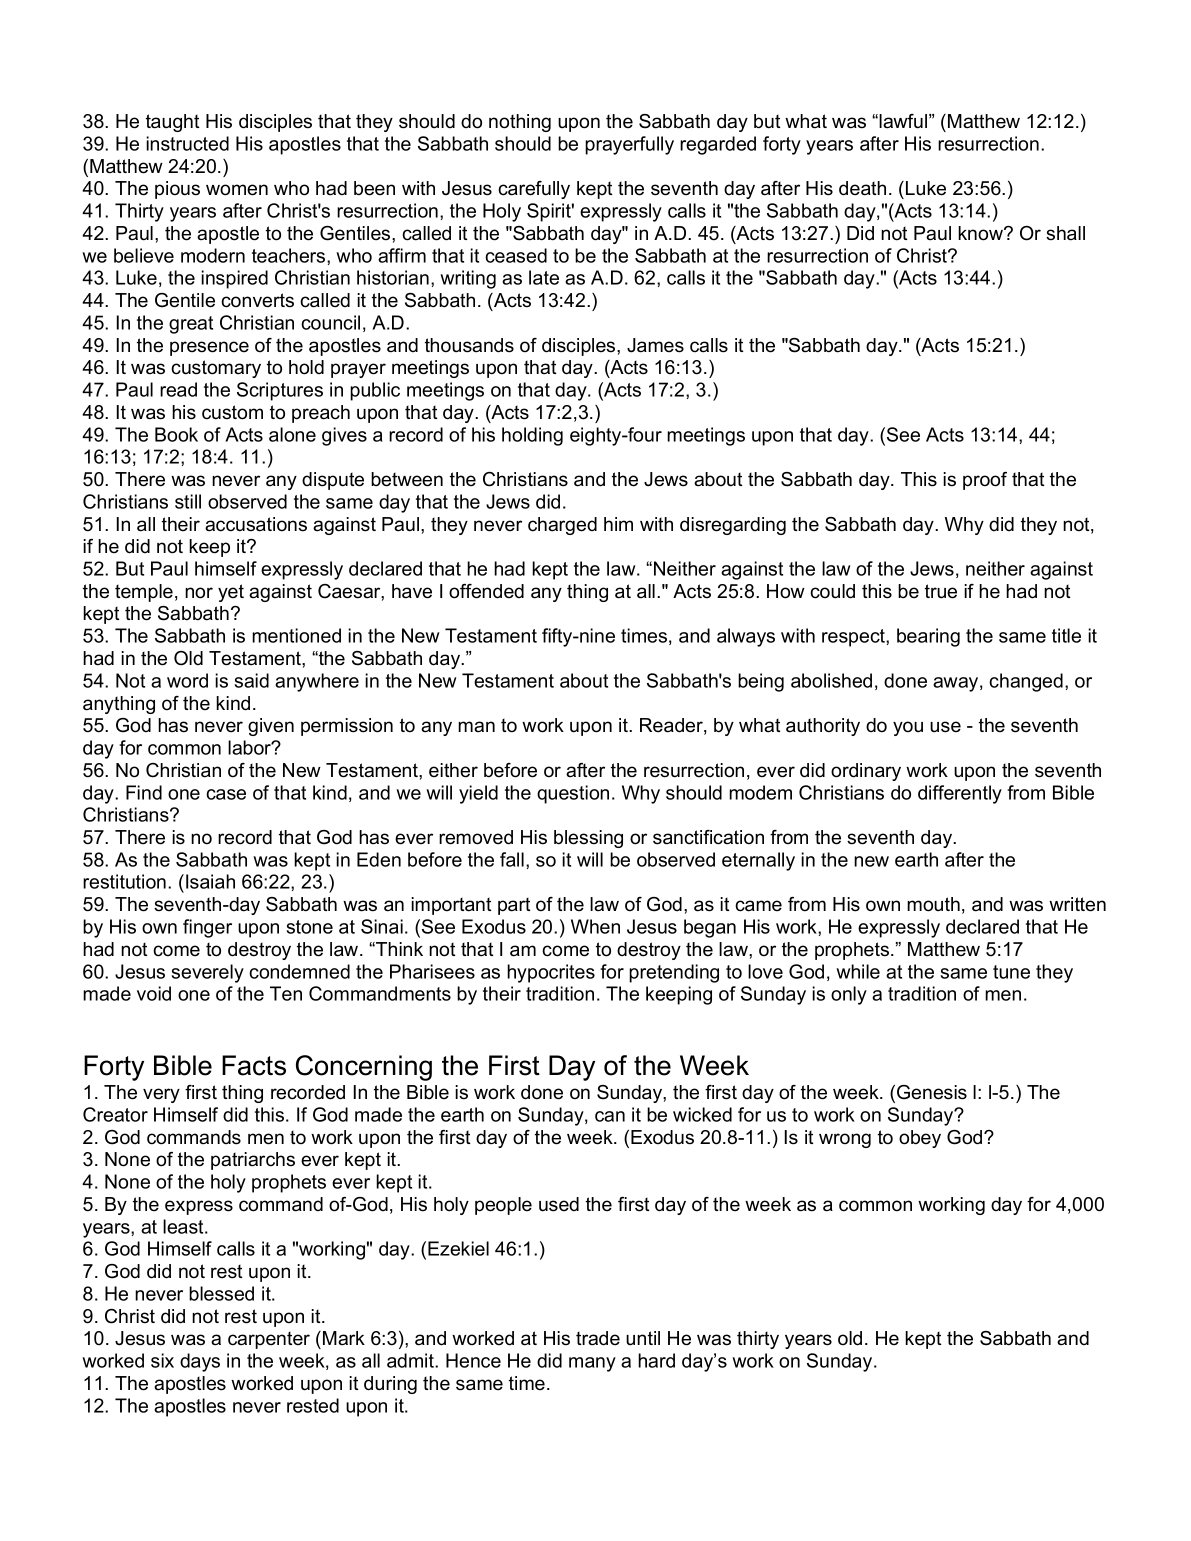 The image size is (1191, 1541). Describe the element at coordinates (862, 188) in the screenshot. I see `death` at that location.
